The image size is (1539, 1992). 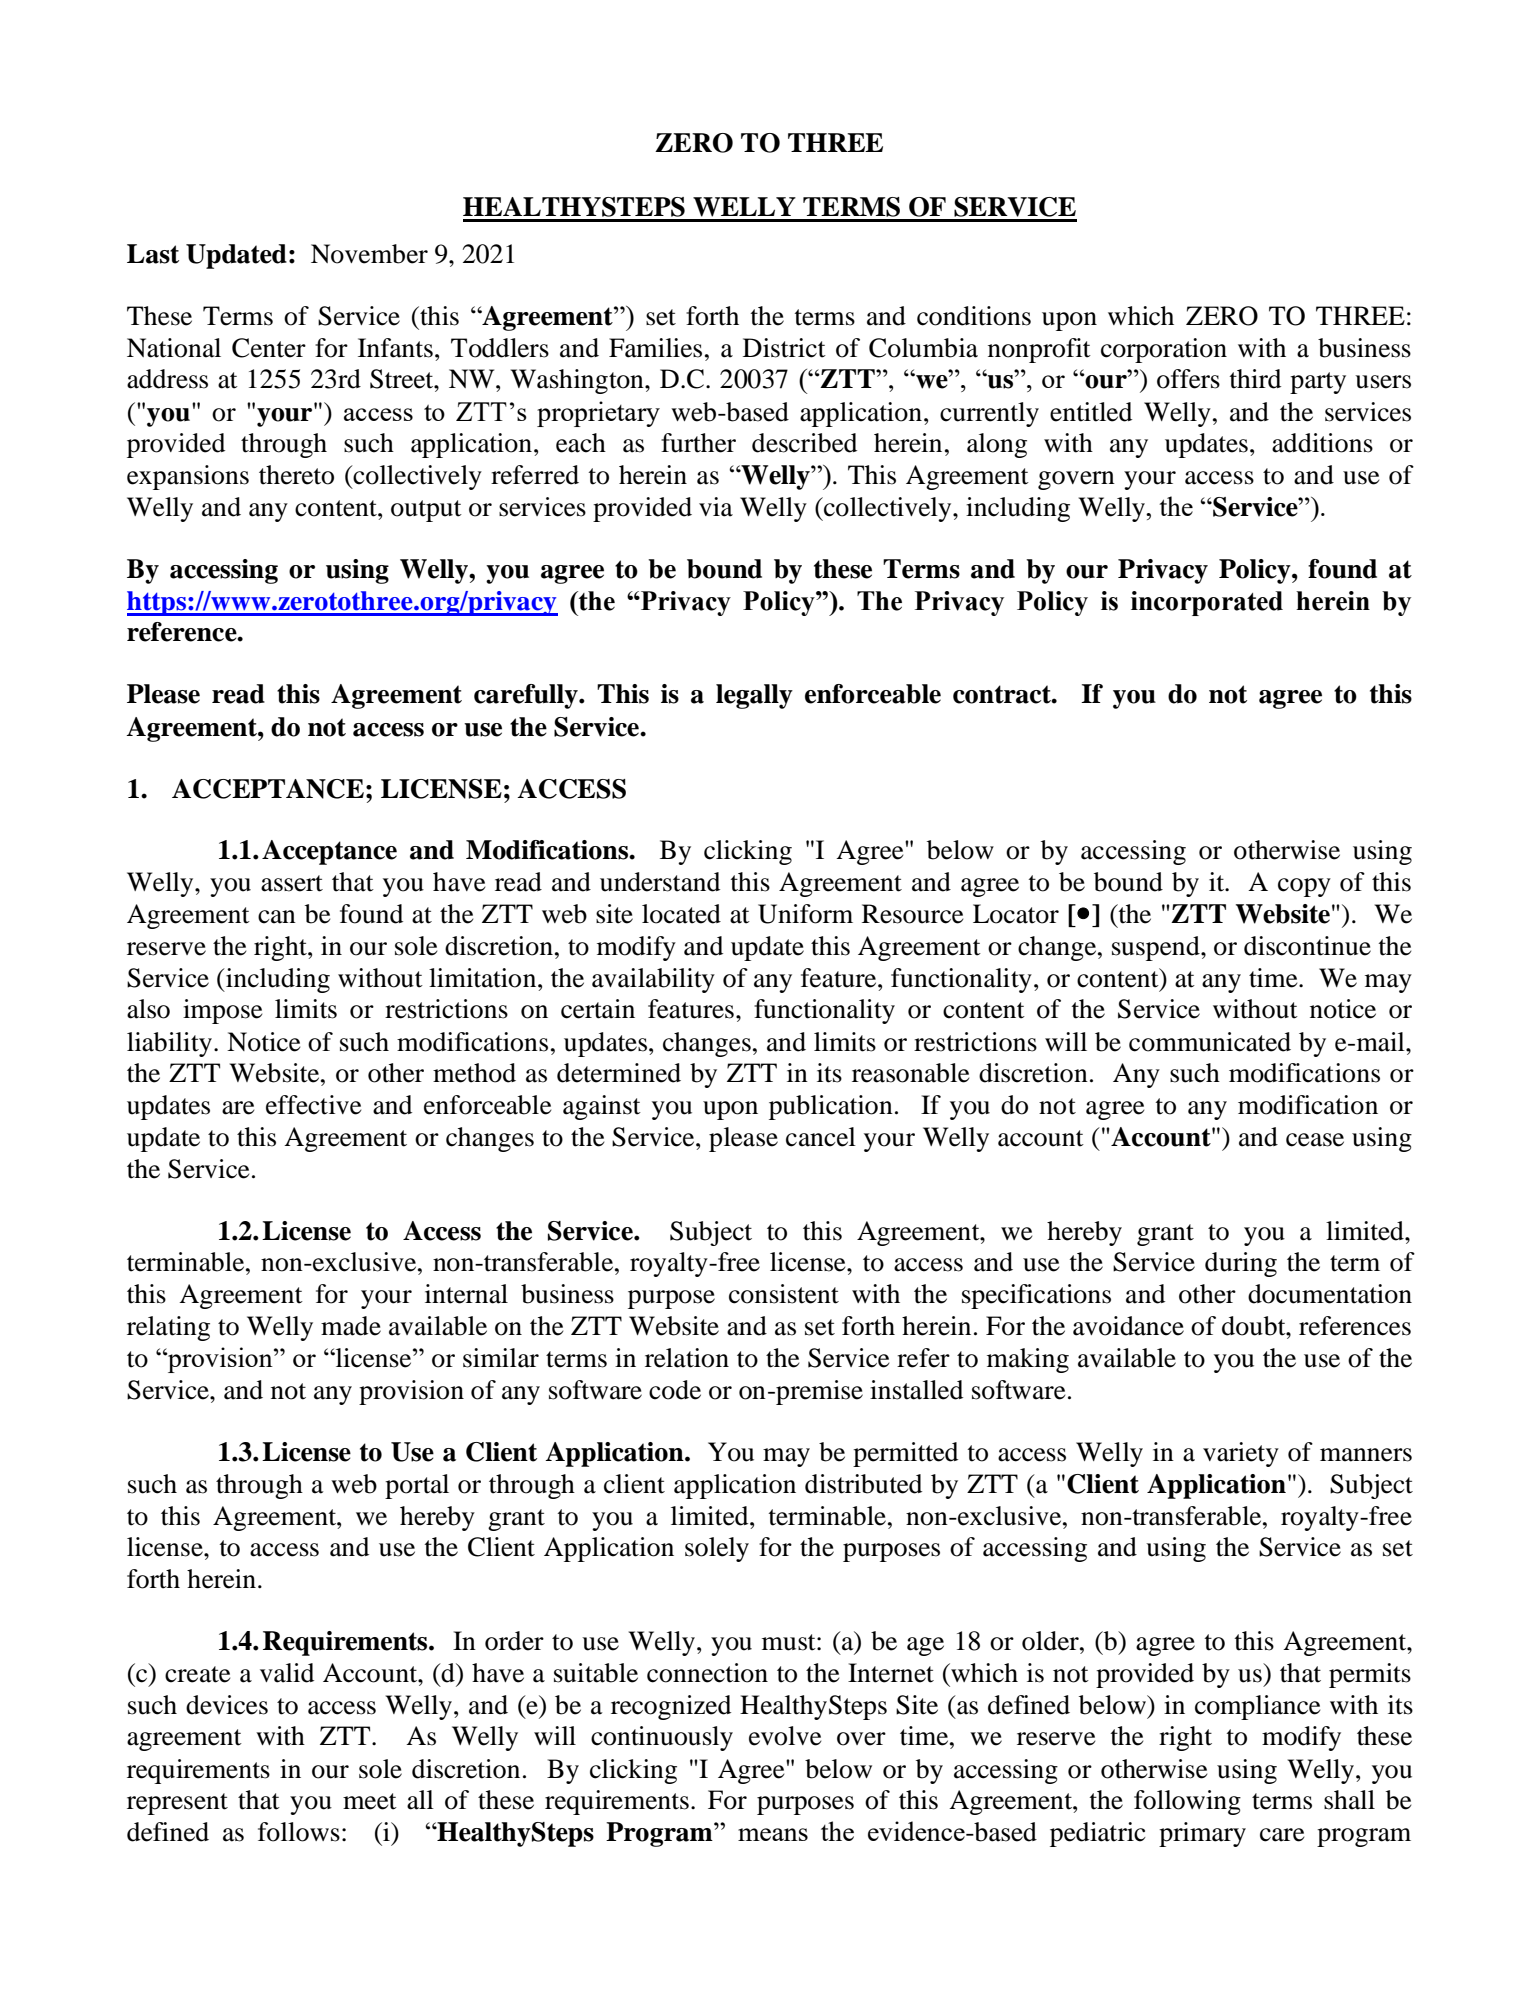 I want to click on made, so click(x=351, y=1326).
